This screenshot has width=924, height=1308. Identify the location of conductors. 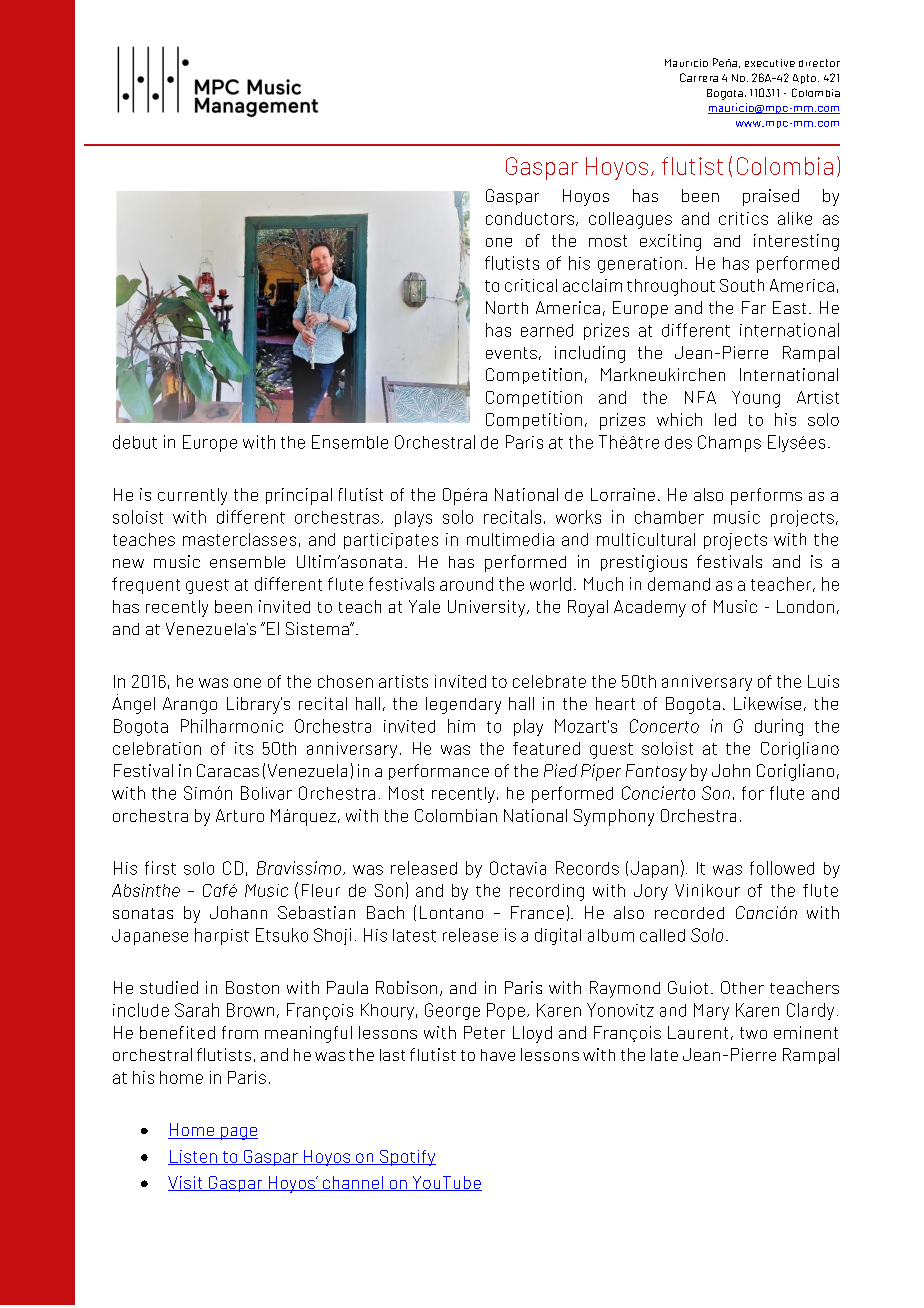
(530, 218).
